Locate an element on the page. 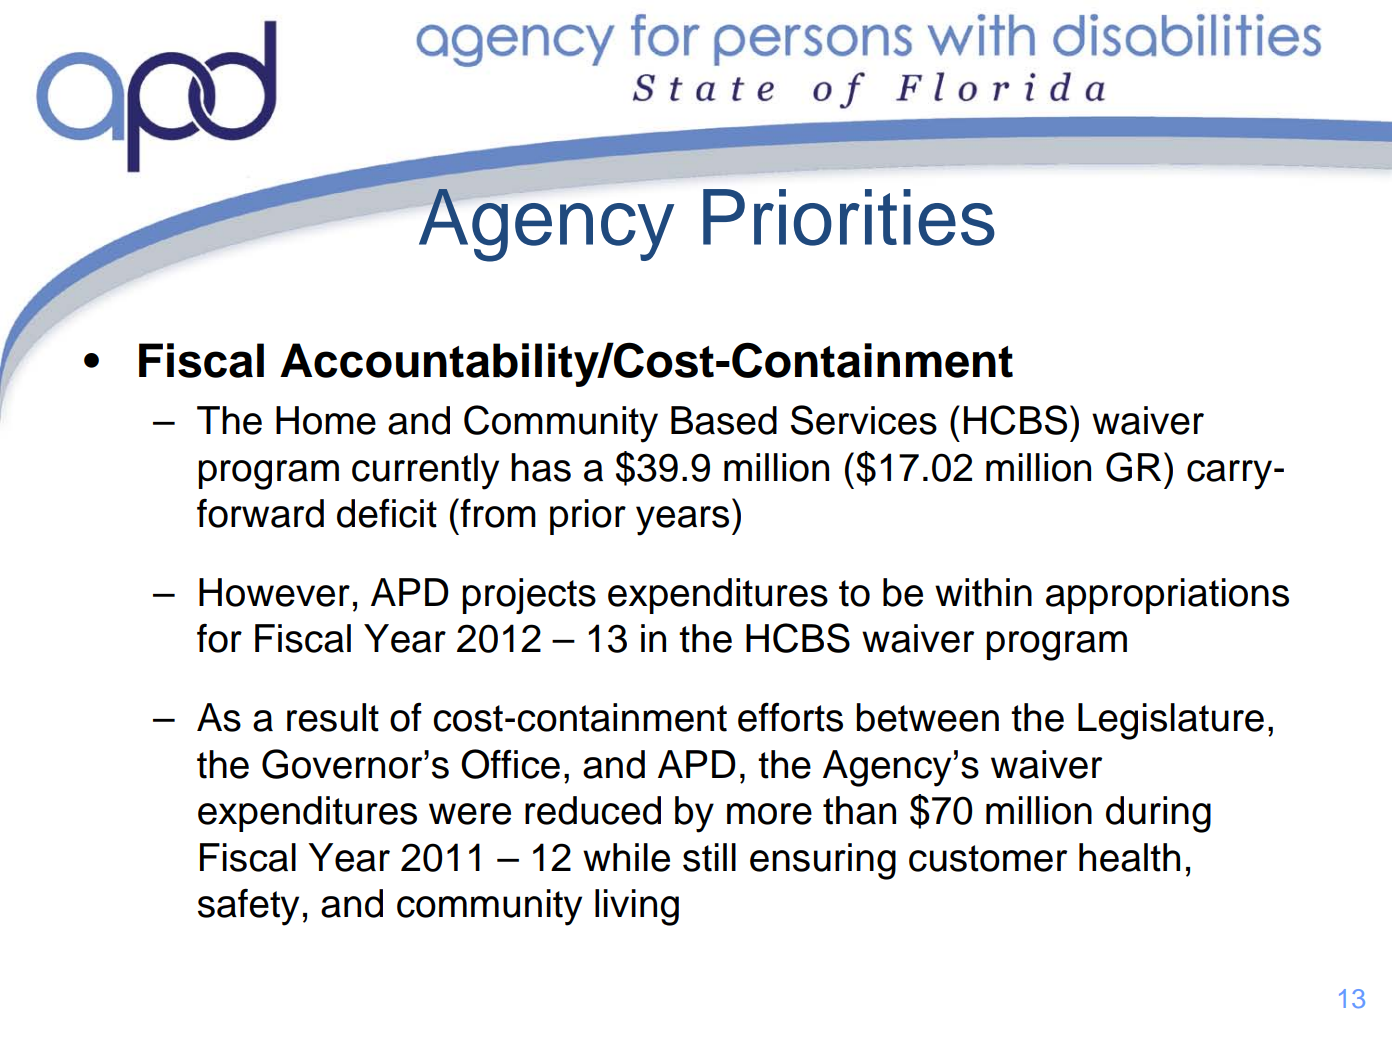 The image size is (1392, 1044). safety is located at coordinates (248, 907).
